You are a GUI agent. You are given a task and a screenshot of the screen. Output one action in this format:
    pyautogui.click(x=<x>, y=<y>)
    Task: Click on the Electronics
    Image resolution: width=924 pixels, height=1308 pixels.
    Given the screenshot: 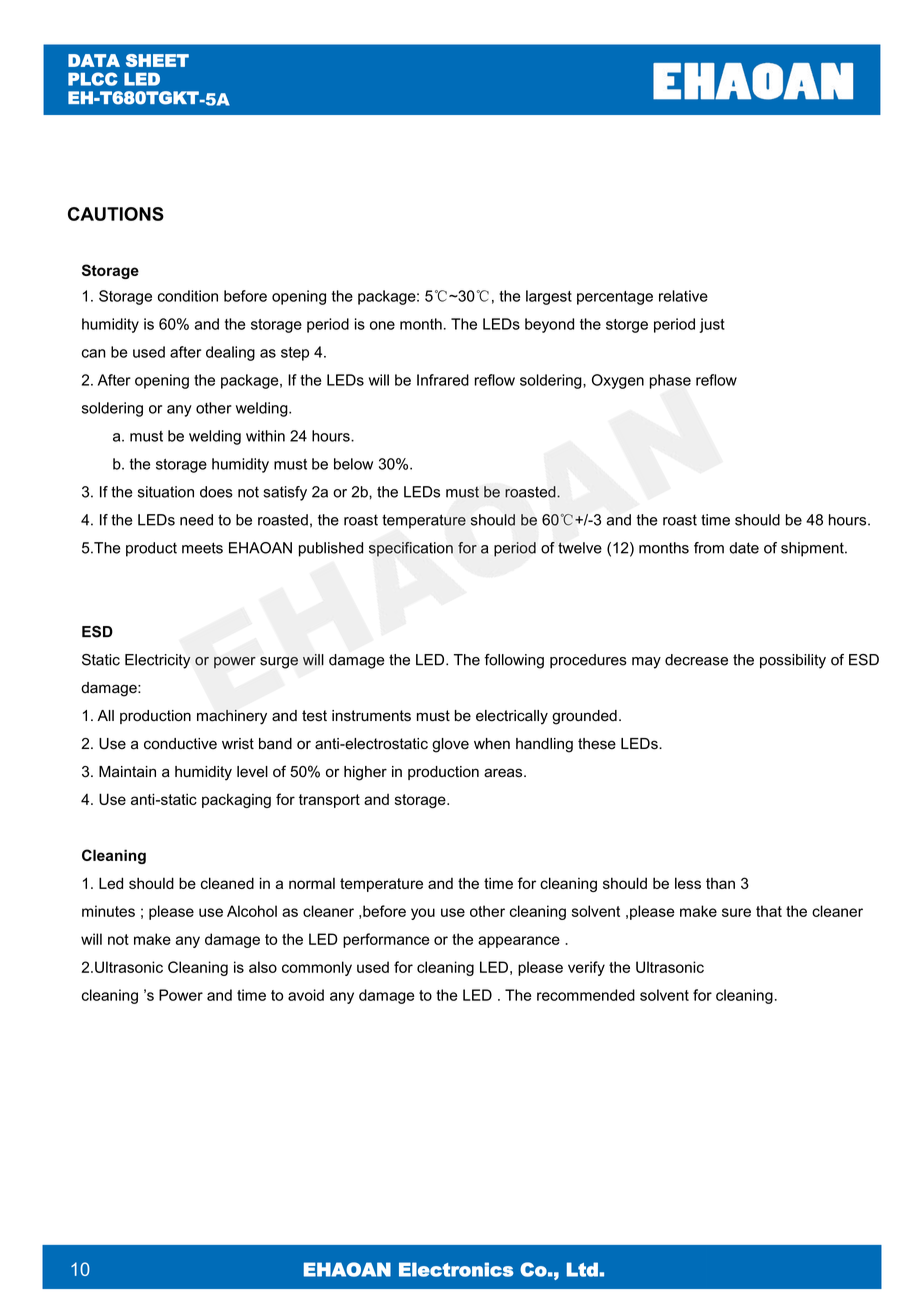 What is the action you would take?
    pyautogui.click(x=456, y=1269)
